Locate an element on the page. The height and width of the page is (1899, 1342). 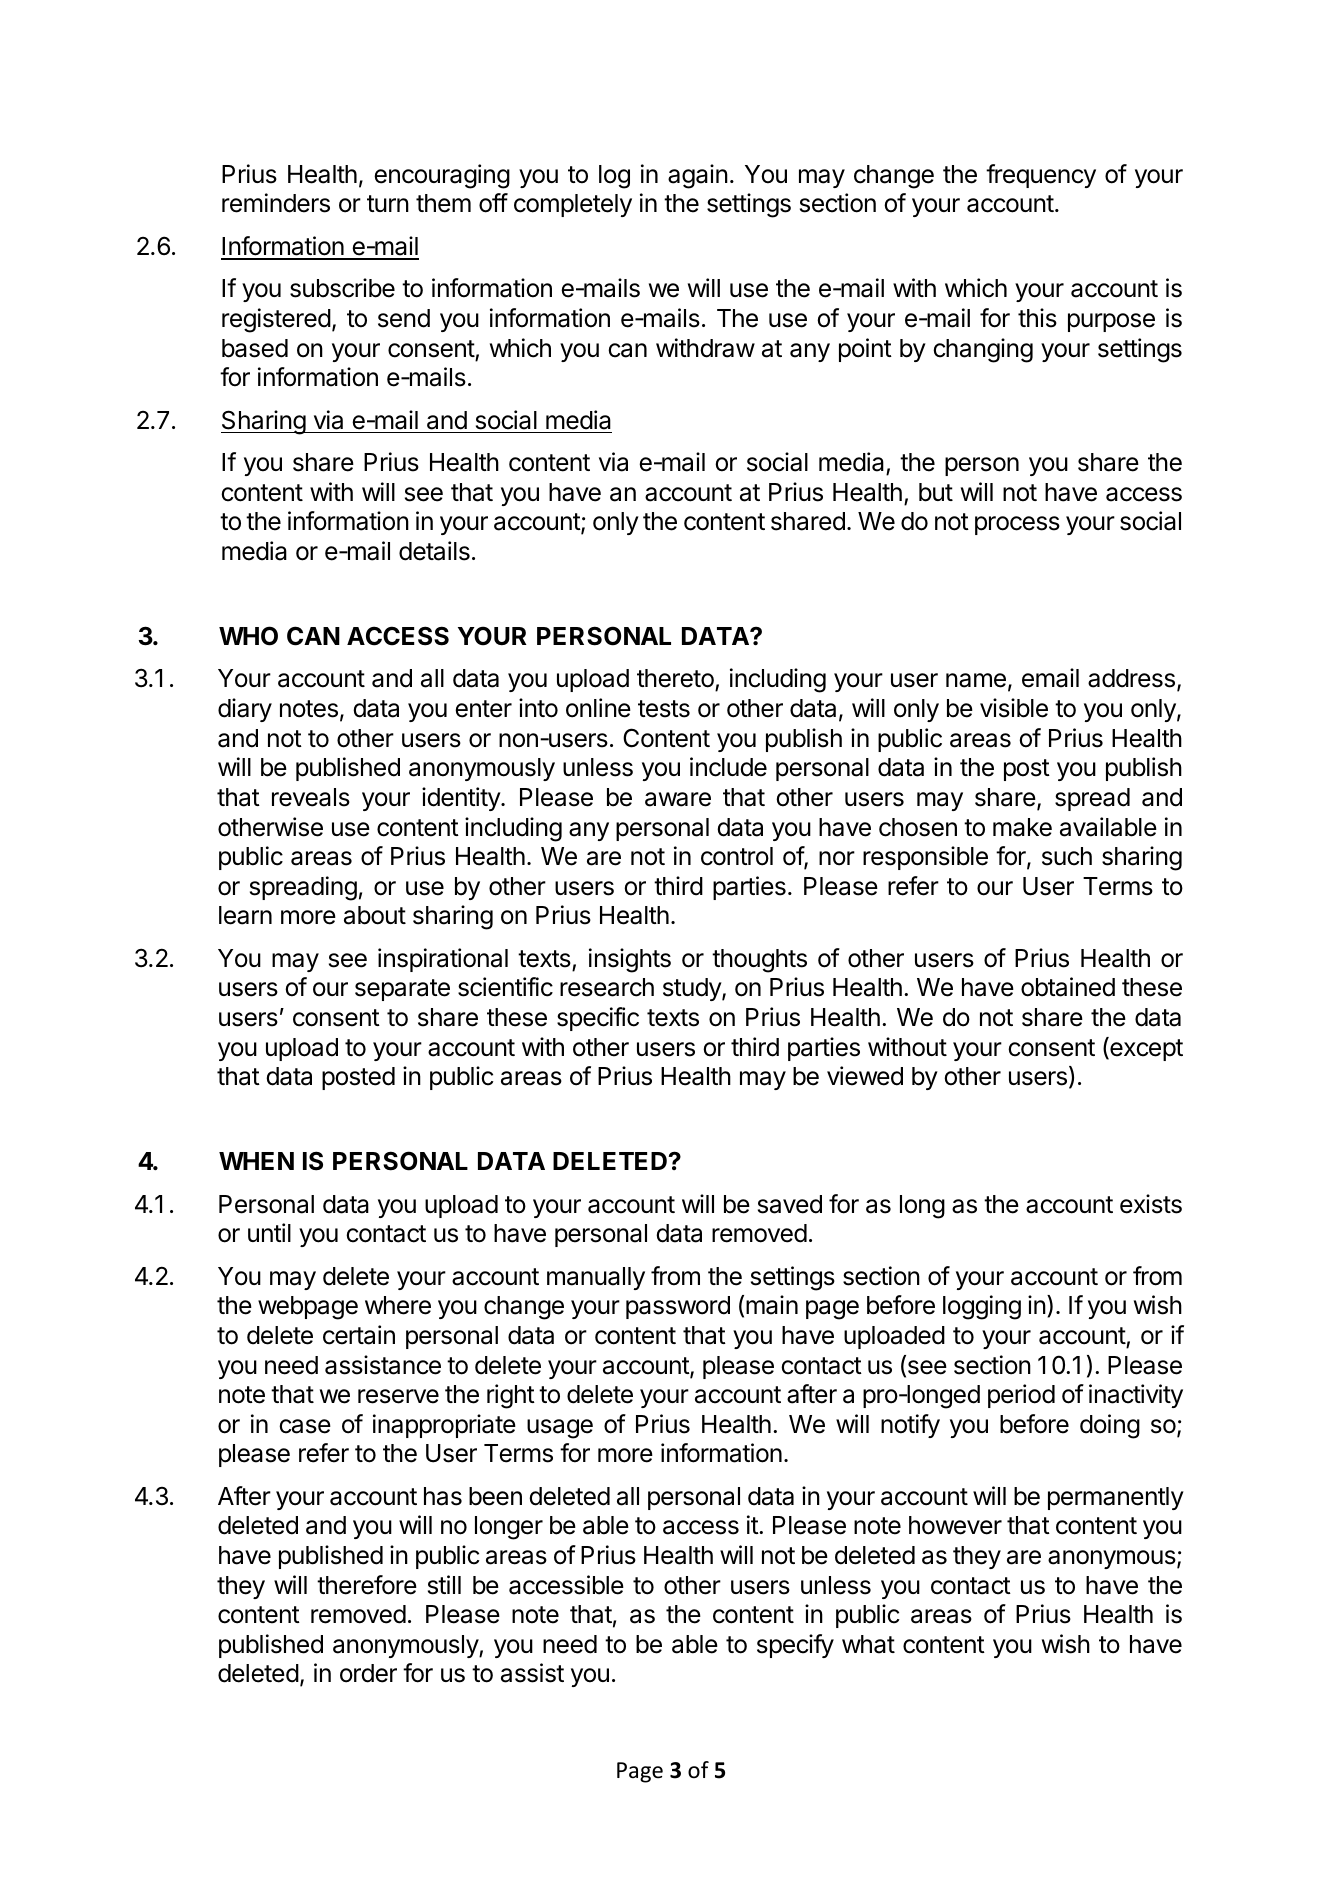
thereto is located at coordinates (676, 680).
